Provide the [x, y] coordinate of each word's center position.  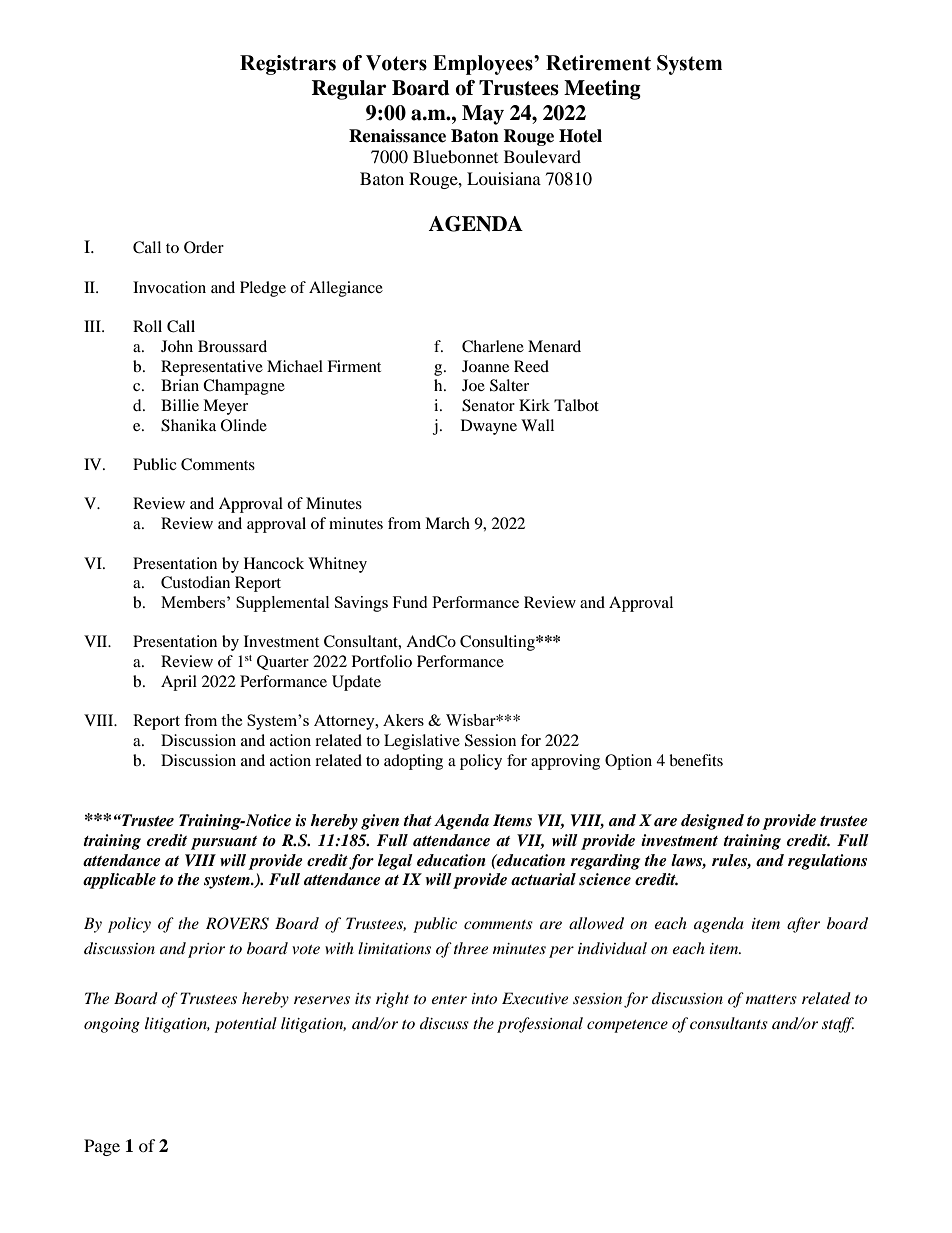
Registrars [288, 65]
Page [102, 1147]
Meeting [602, 90]
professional [540, 1025]
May [483, 115]
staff [838, 1025]
